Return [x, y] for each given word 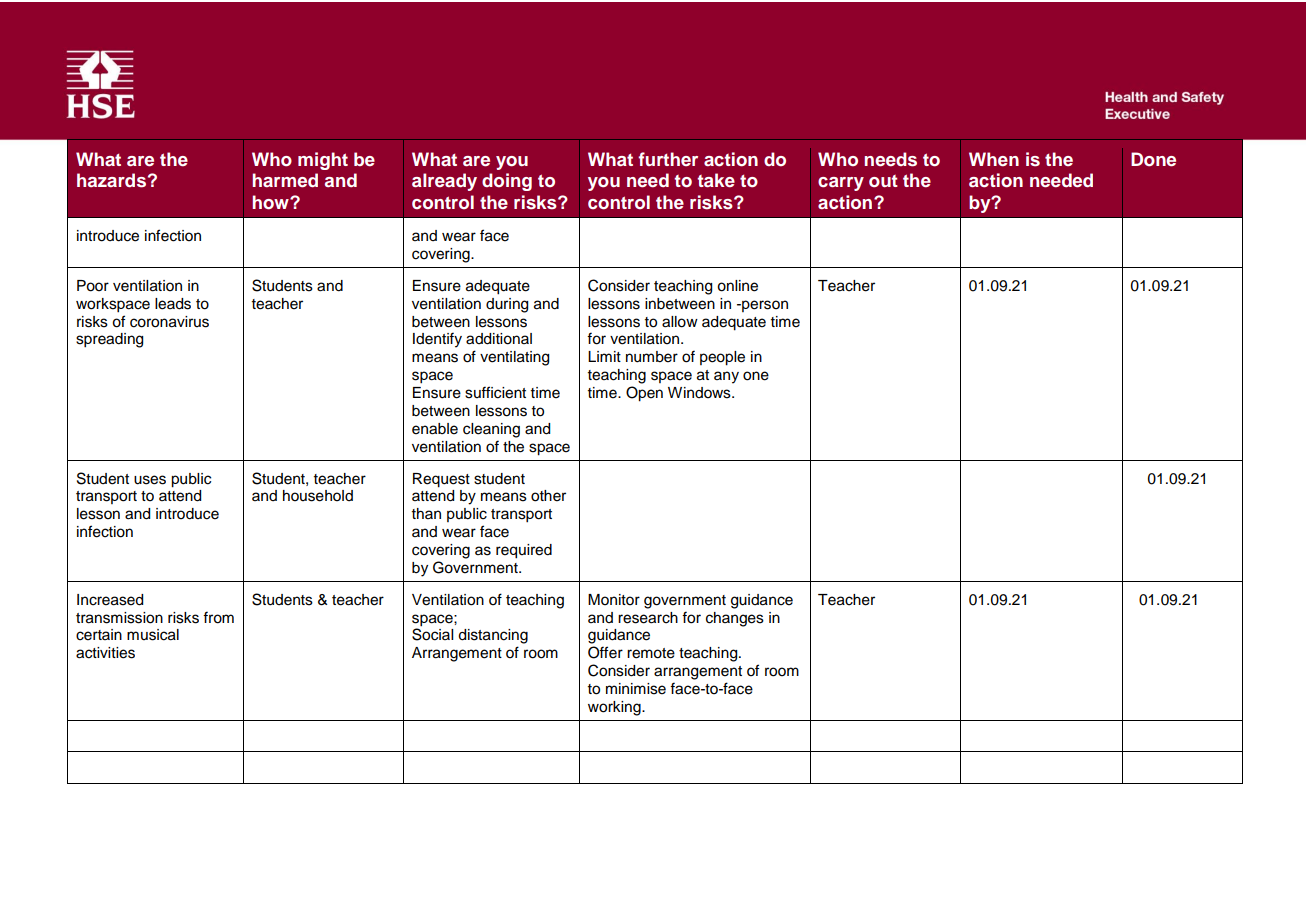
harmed [285, 180]
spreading [109, 340]
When [994, 159]
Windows [700, 393]
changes [735, 619]
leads [173, 304]
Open [644, 394]
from [218, 617]
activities [105, 653]
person [764, 306]
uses [150, 480]
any [726, 377]
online [737, 286]
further [668, 159]
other [548, 496]
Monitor [614, 600]
